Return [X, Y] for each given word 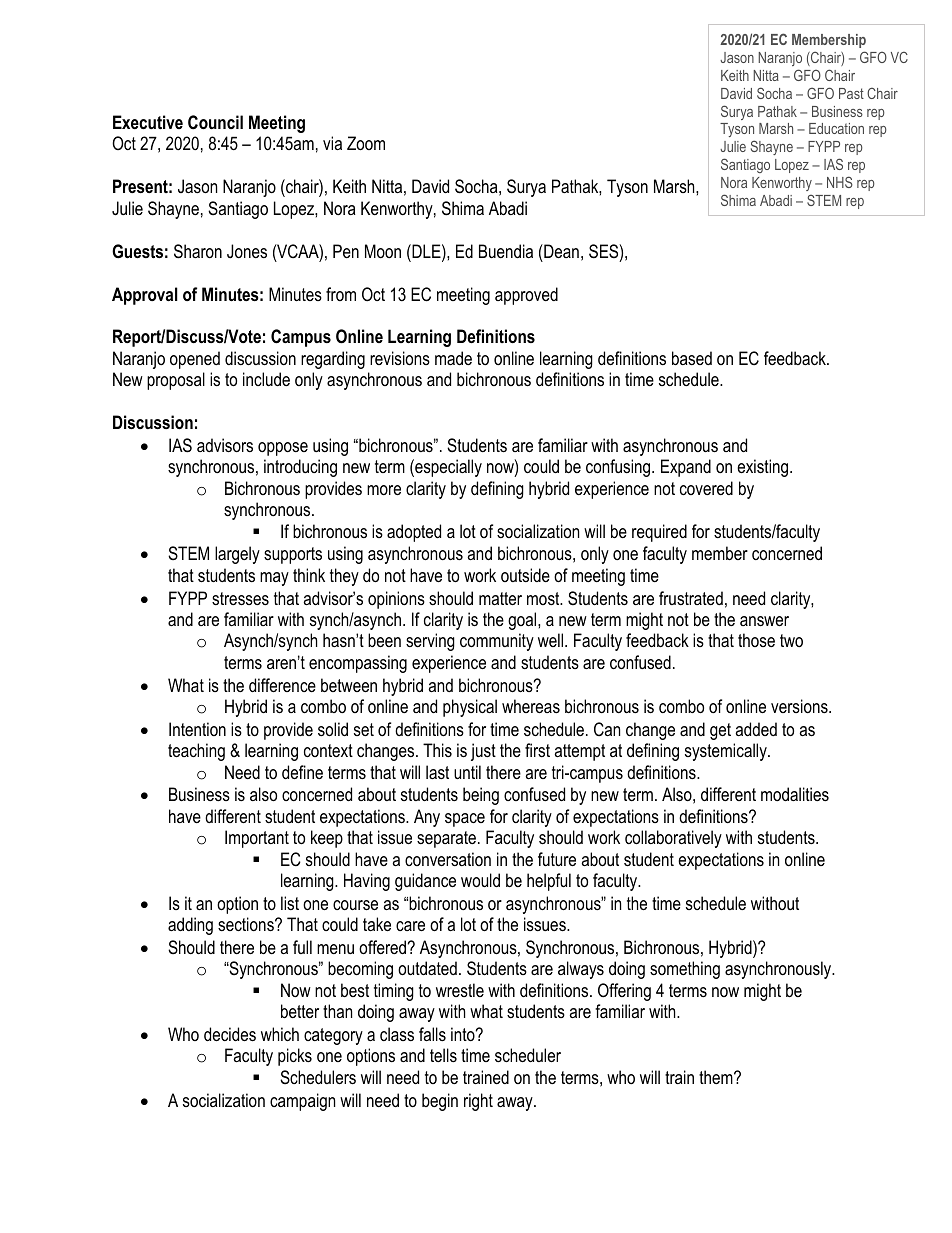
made [453, 358]
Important [257, 839]
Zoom [366, 143]
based [692, 358]
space [465, 820]
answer [764, 621]
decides [230, 1034]
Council [215, 122]
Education [836, 128]
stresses [240, 599]
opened [195, 360]
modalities [795, 794]
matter [500, 598]
